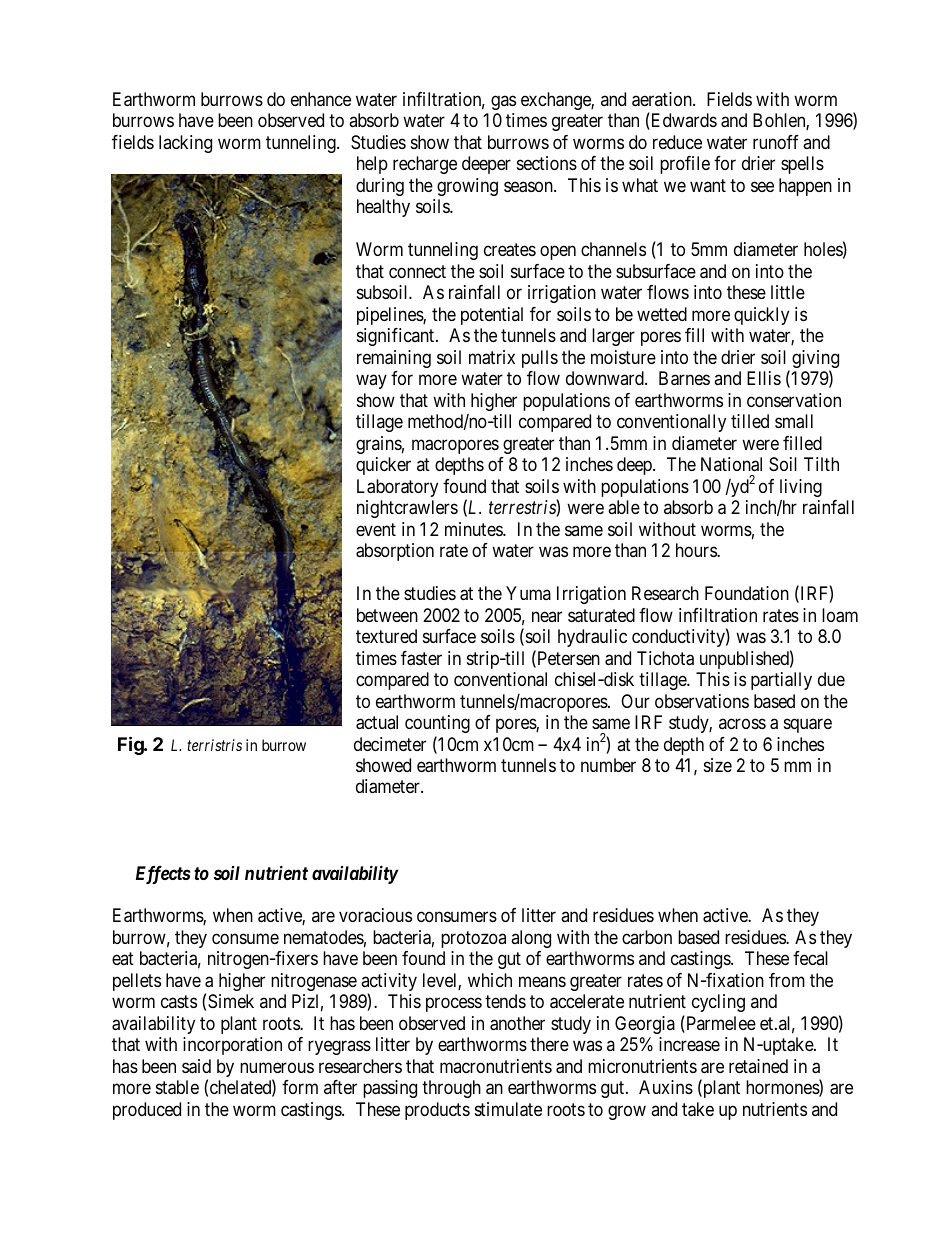 The image size is (952, 1233). I want to click on said, so click(196, 1066).
